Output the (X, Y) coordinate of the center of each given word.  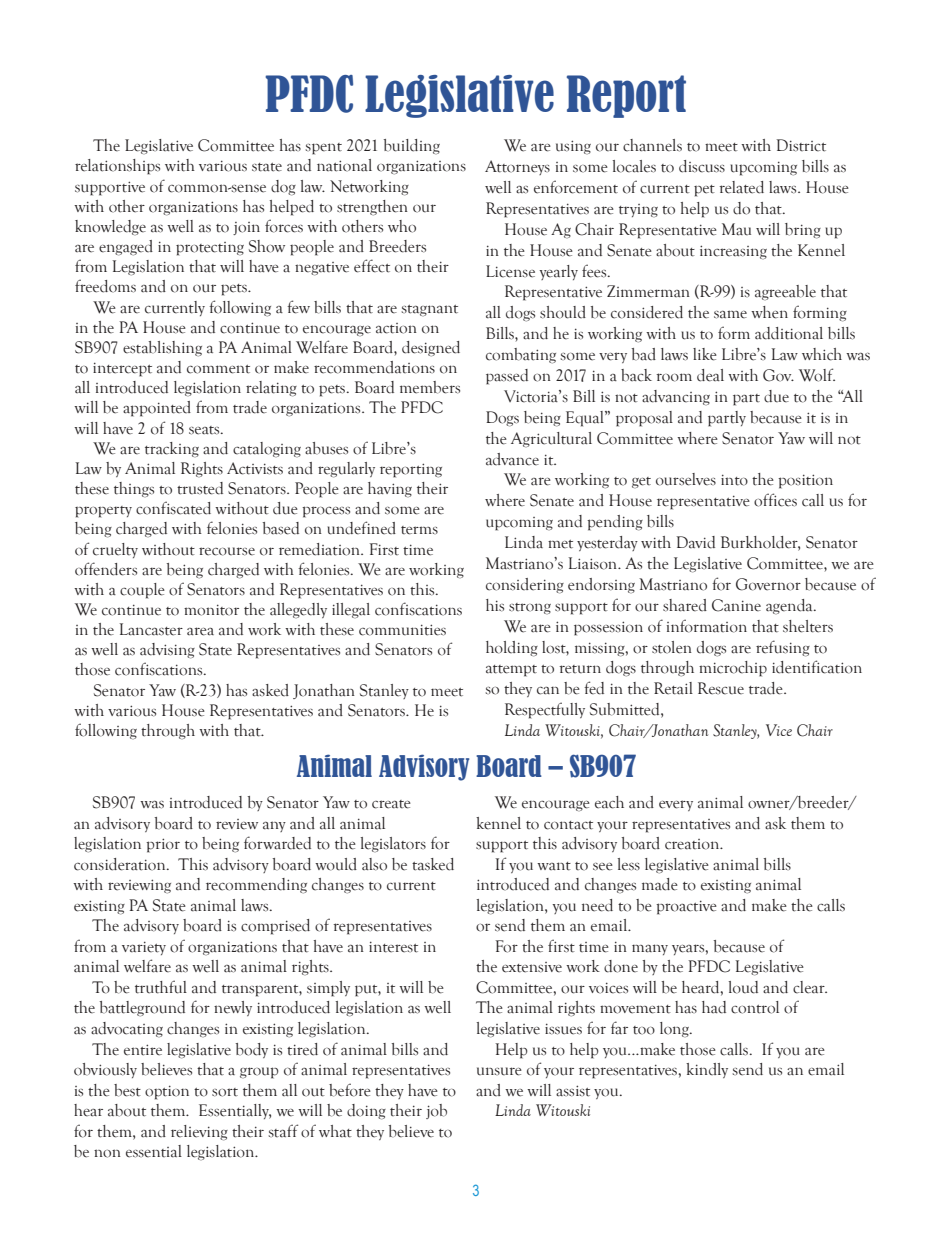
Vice (779, 730)
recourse (227, 551)
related (741, 187)
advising (167, 651)
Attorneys (517, 167)
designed (431, 349)
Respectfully (545, 710)
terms (419, 530)
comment (218, 369)
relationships (117, 167)
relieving (199, 1133)
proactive (686, 907)
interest (393, 947)
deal (710, 375)
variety (144, 948)
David (696, 542)
